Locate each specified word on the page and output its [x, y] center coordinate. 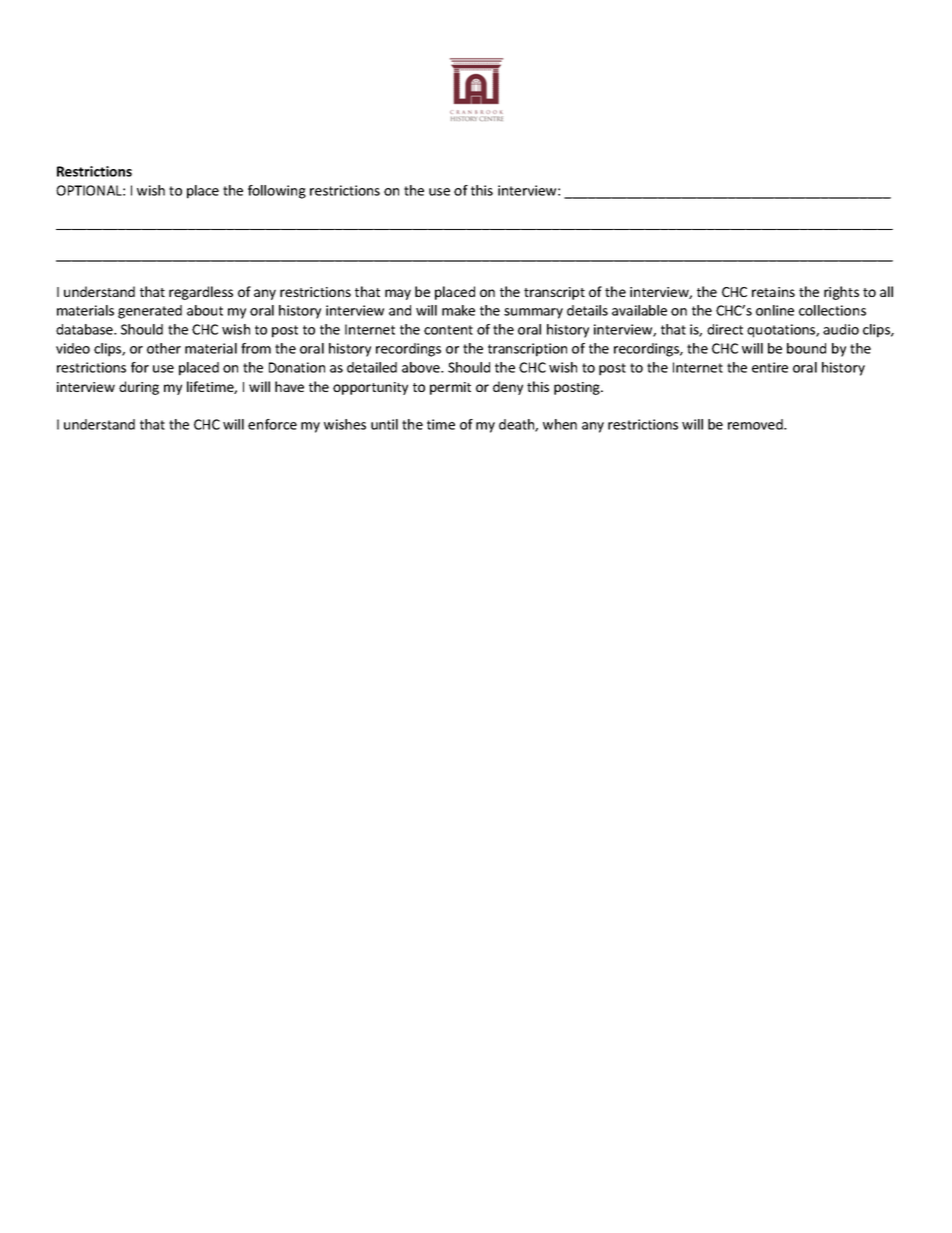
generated [150, 312]
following [277, 192]
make [458, 310]
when [560, 424]
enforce [272, 424]
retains [773, 292]
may [398, 294]
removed [756, 424]
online [775, 310]
